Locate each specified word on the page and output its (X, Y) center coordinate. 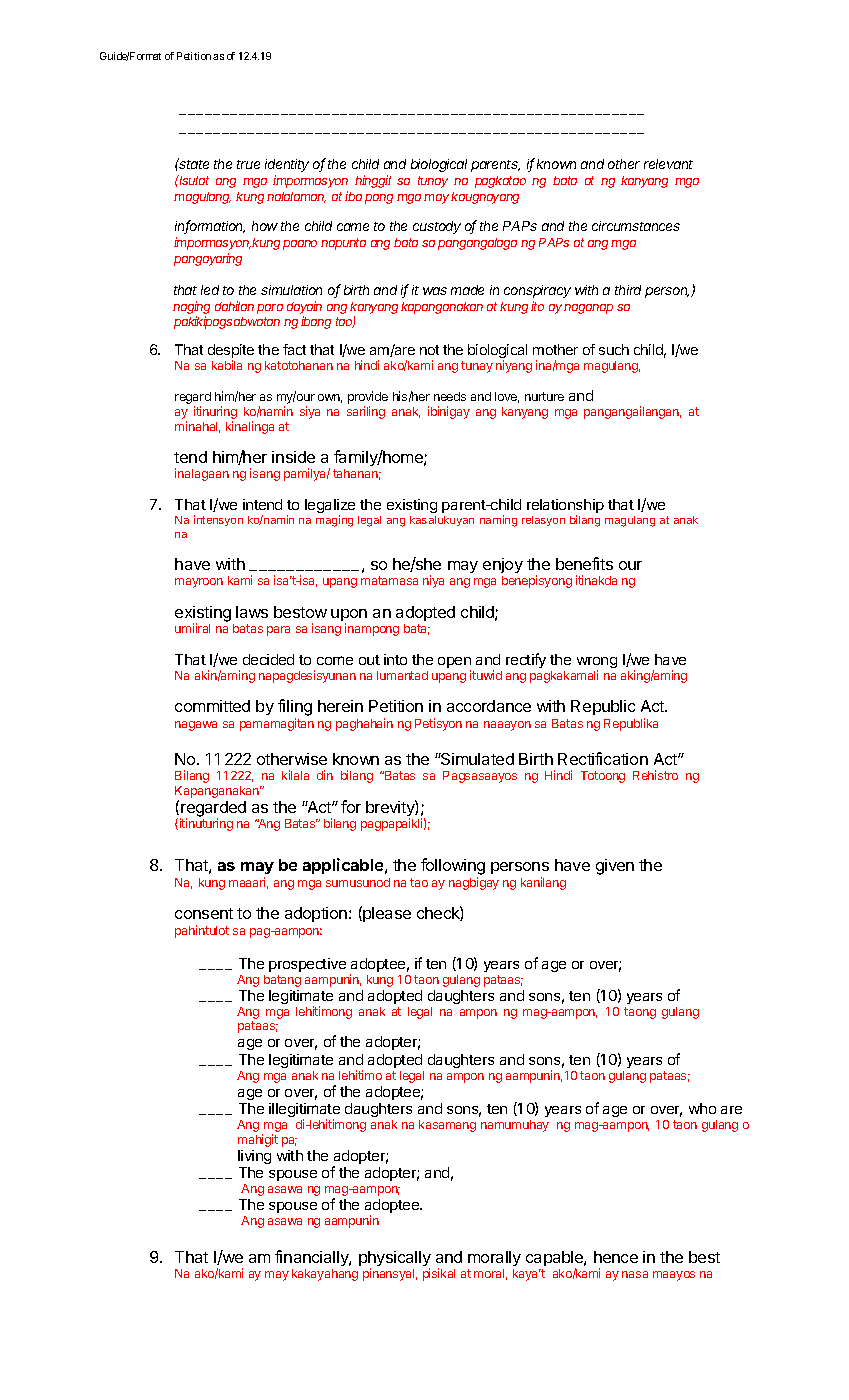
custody (437, 227)
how (265, 226)
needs (450, 396)
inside (293, 457)
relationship (565, 507)
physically (395, 1260)
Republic (603, 707)
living (254, 1157)
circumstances (636, 226)
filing (295, 709)
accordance (489, 706)
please (386, 914)
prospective (307, 965)
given (615, 867)
